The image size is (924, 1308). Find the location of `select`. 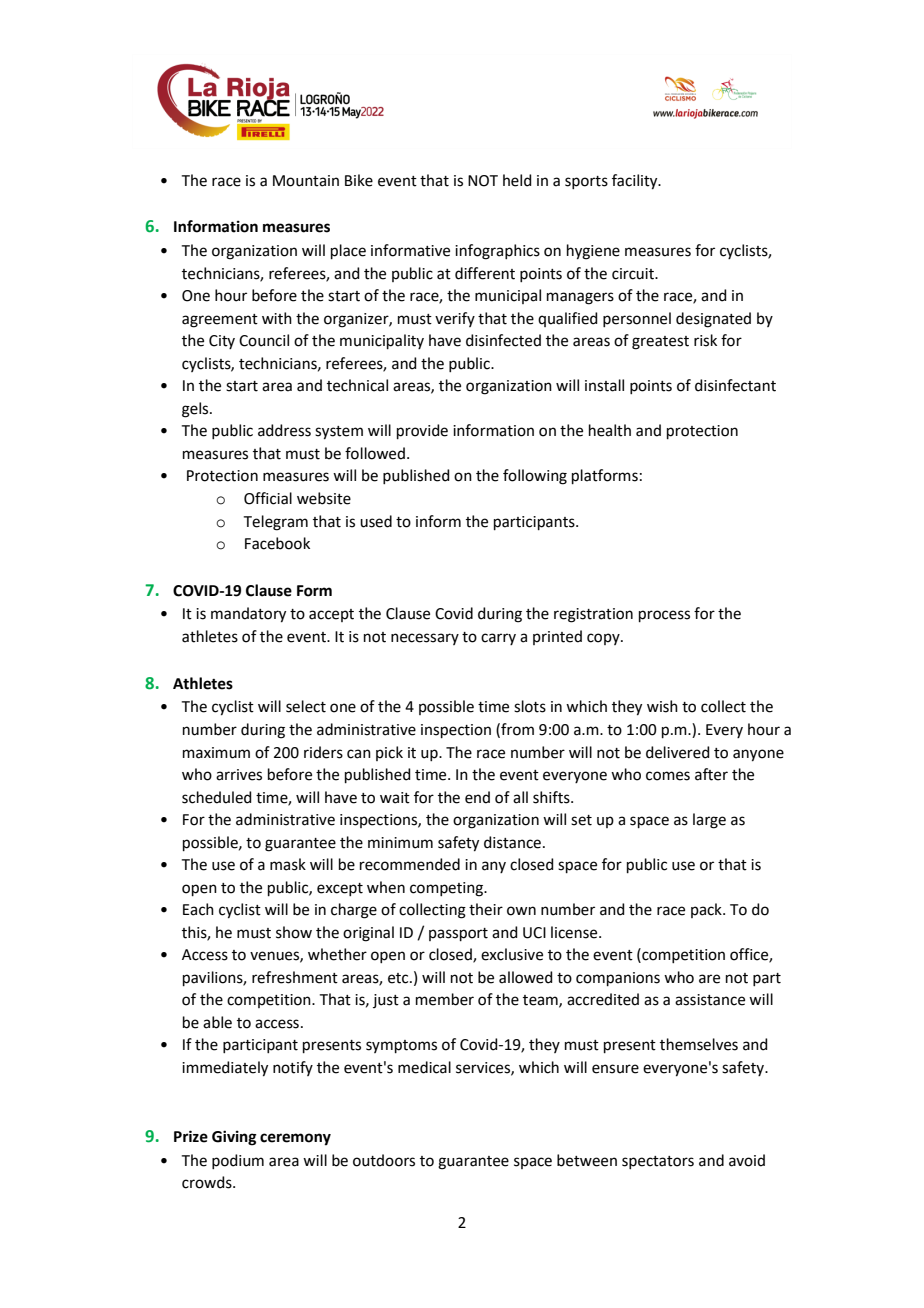

select is located at coordinates (306, 706).
